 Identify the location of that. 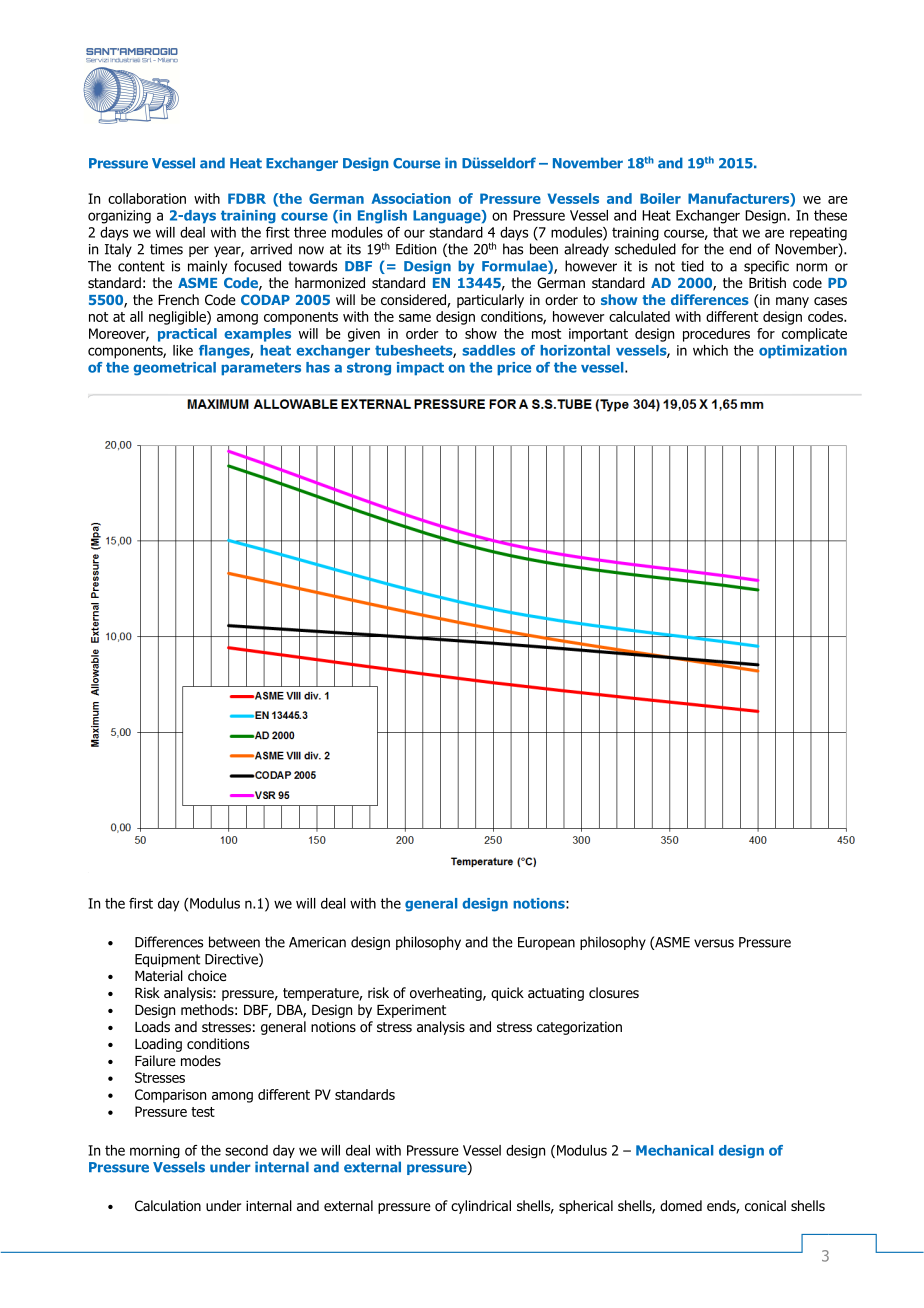
(725, 232).
